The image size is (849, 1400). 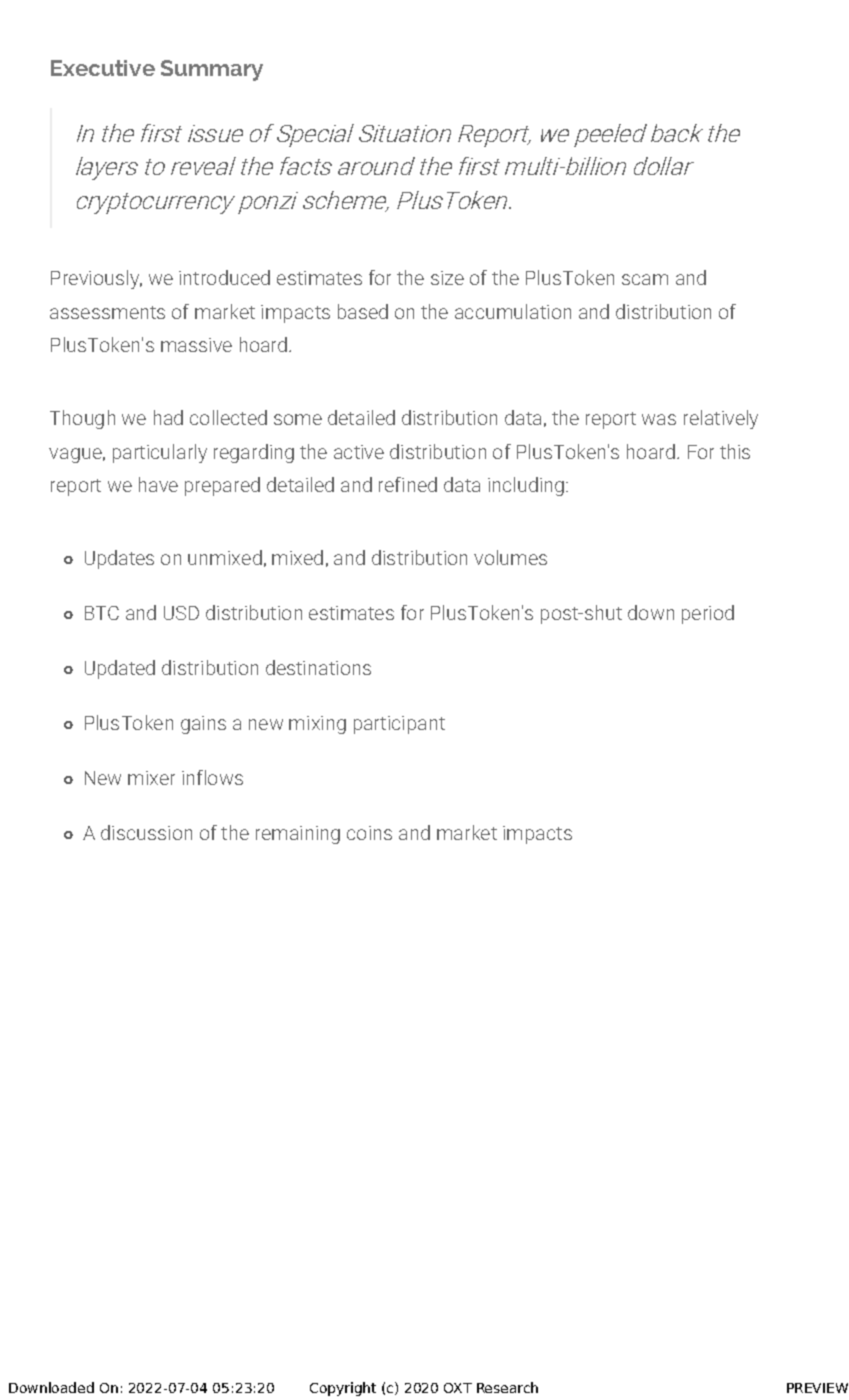 I want to click on size, so click(x=447, y=278).
